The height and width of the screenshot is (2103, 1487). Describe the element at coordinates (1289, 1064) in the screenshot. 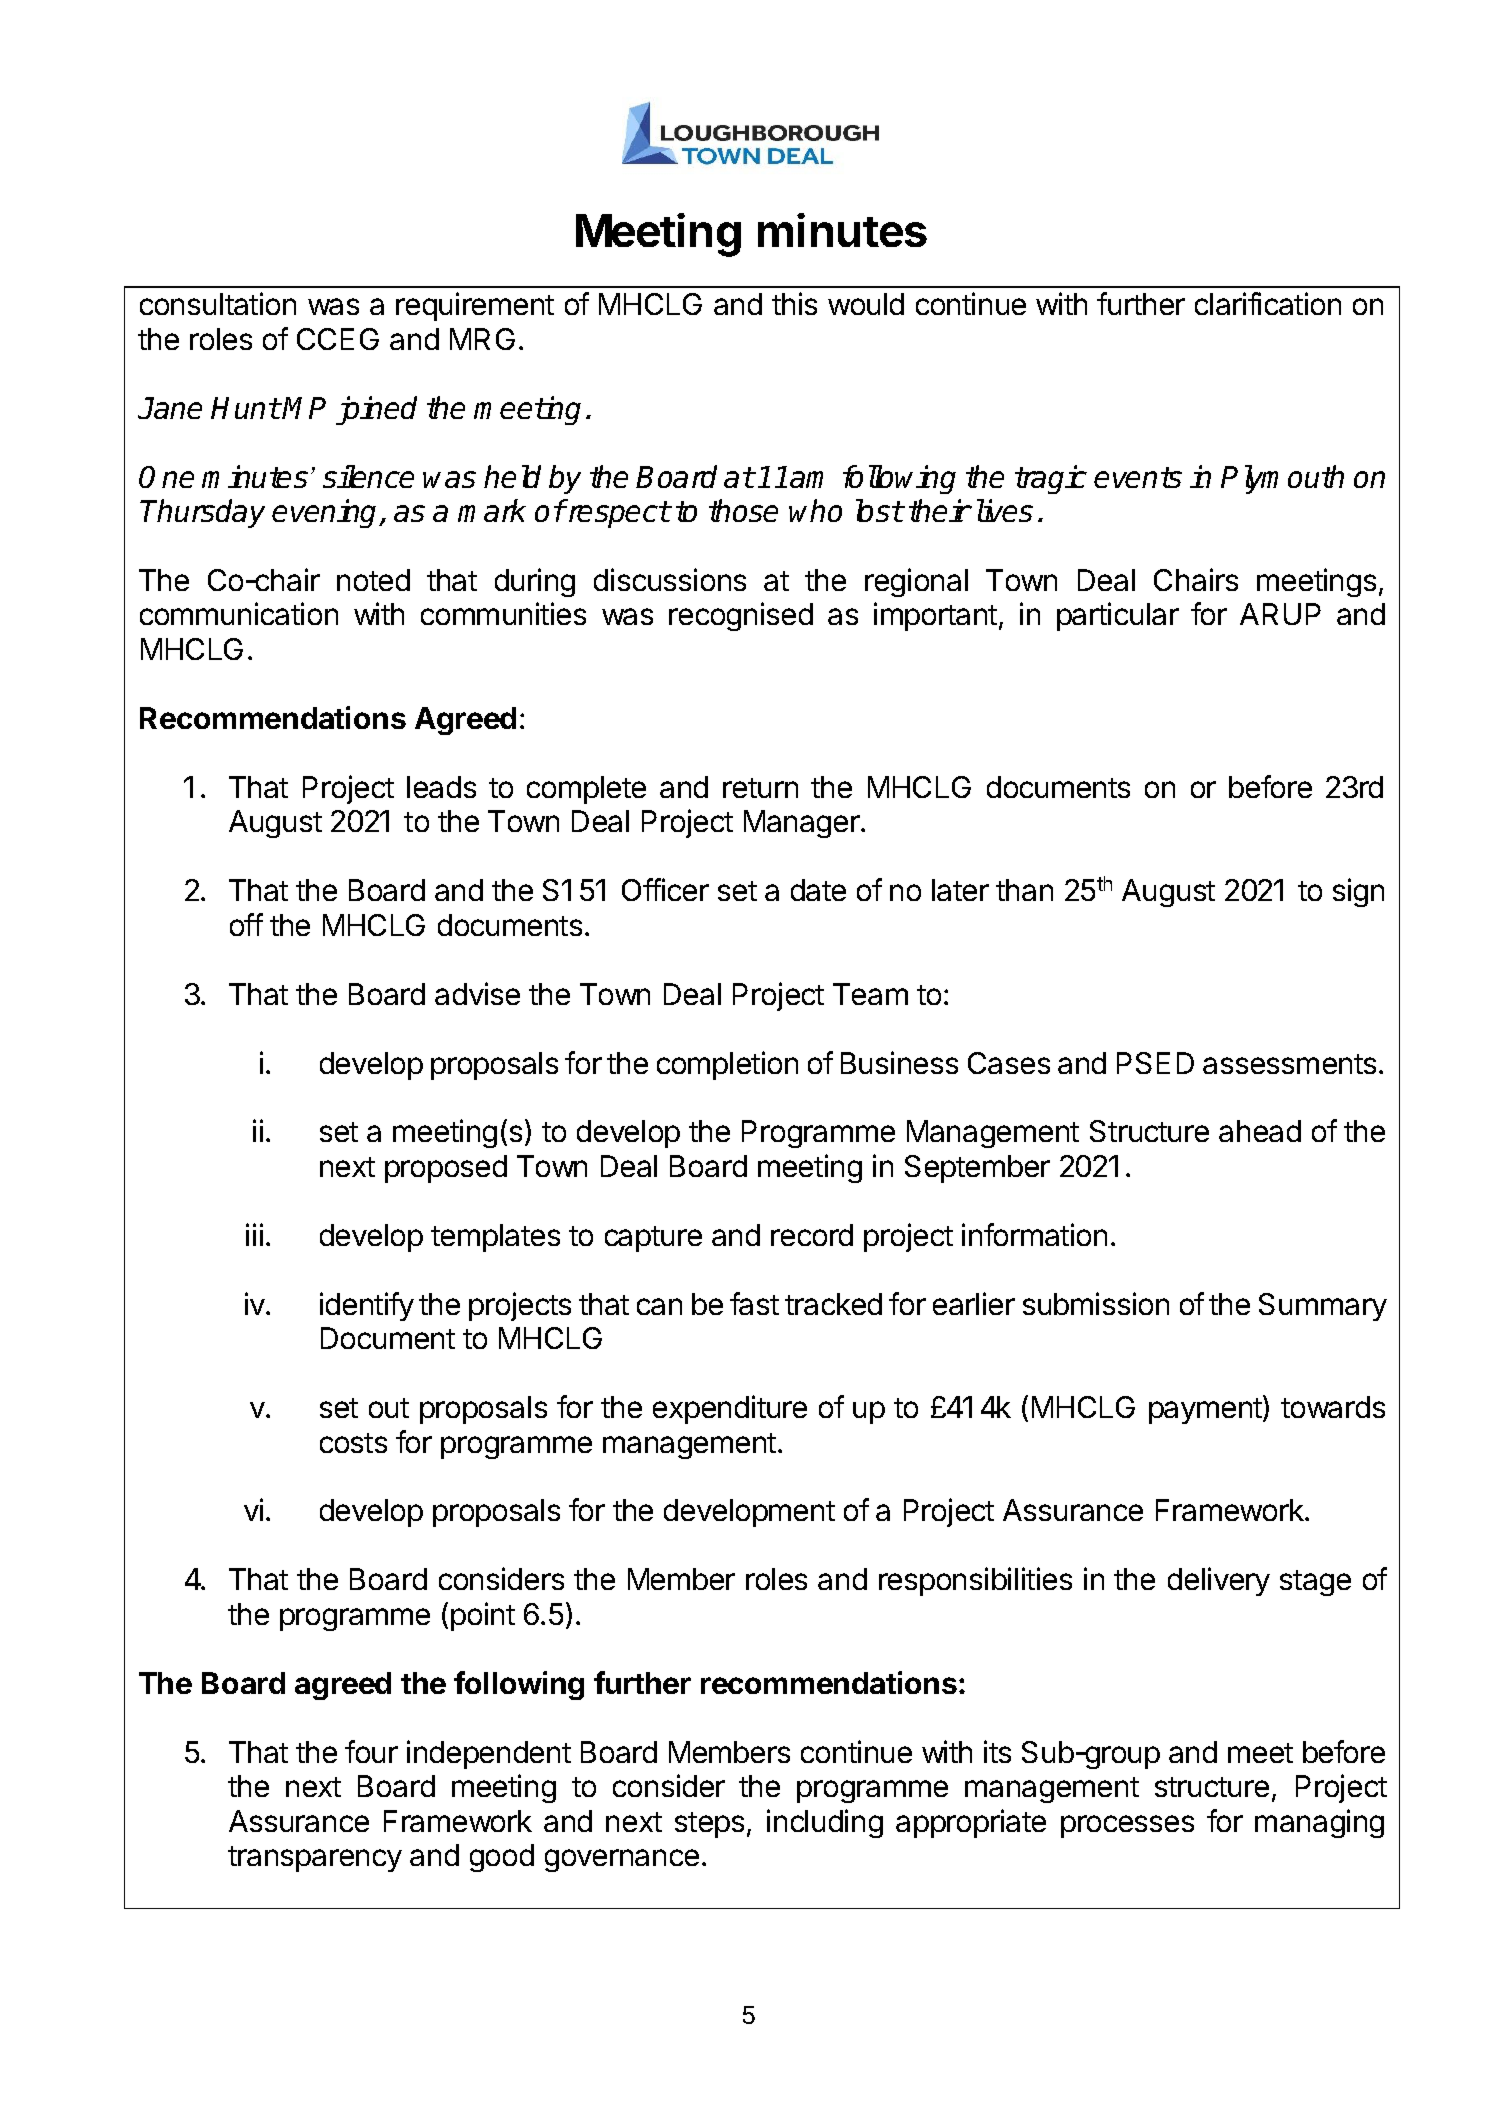

I see `assessments` at that location.
